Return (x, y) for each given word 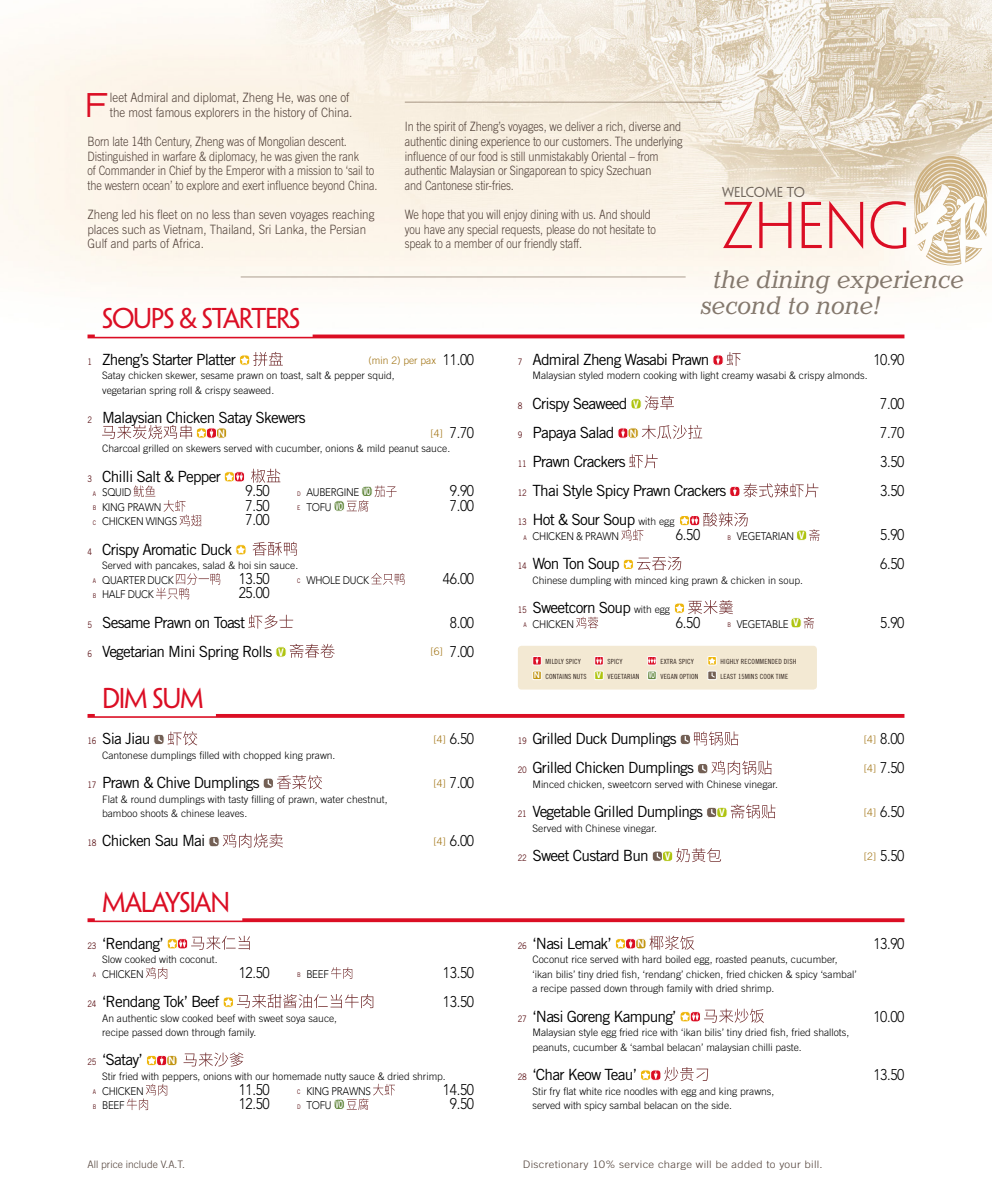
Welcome (752, 192)
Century (173, 142)
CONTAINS (558, 676)
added (746, 1164)
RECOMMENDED (761, 661)
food (487, 156)
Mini (181, 651)
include (142, 1164)
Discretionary (555, 1165)
